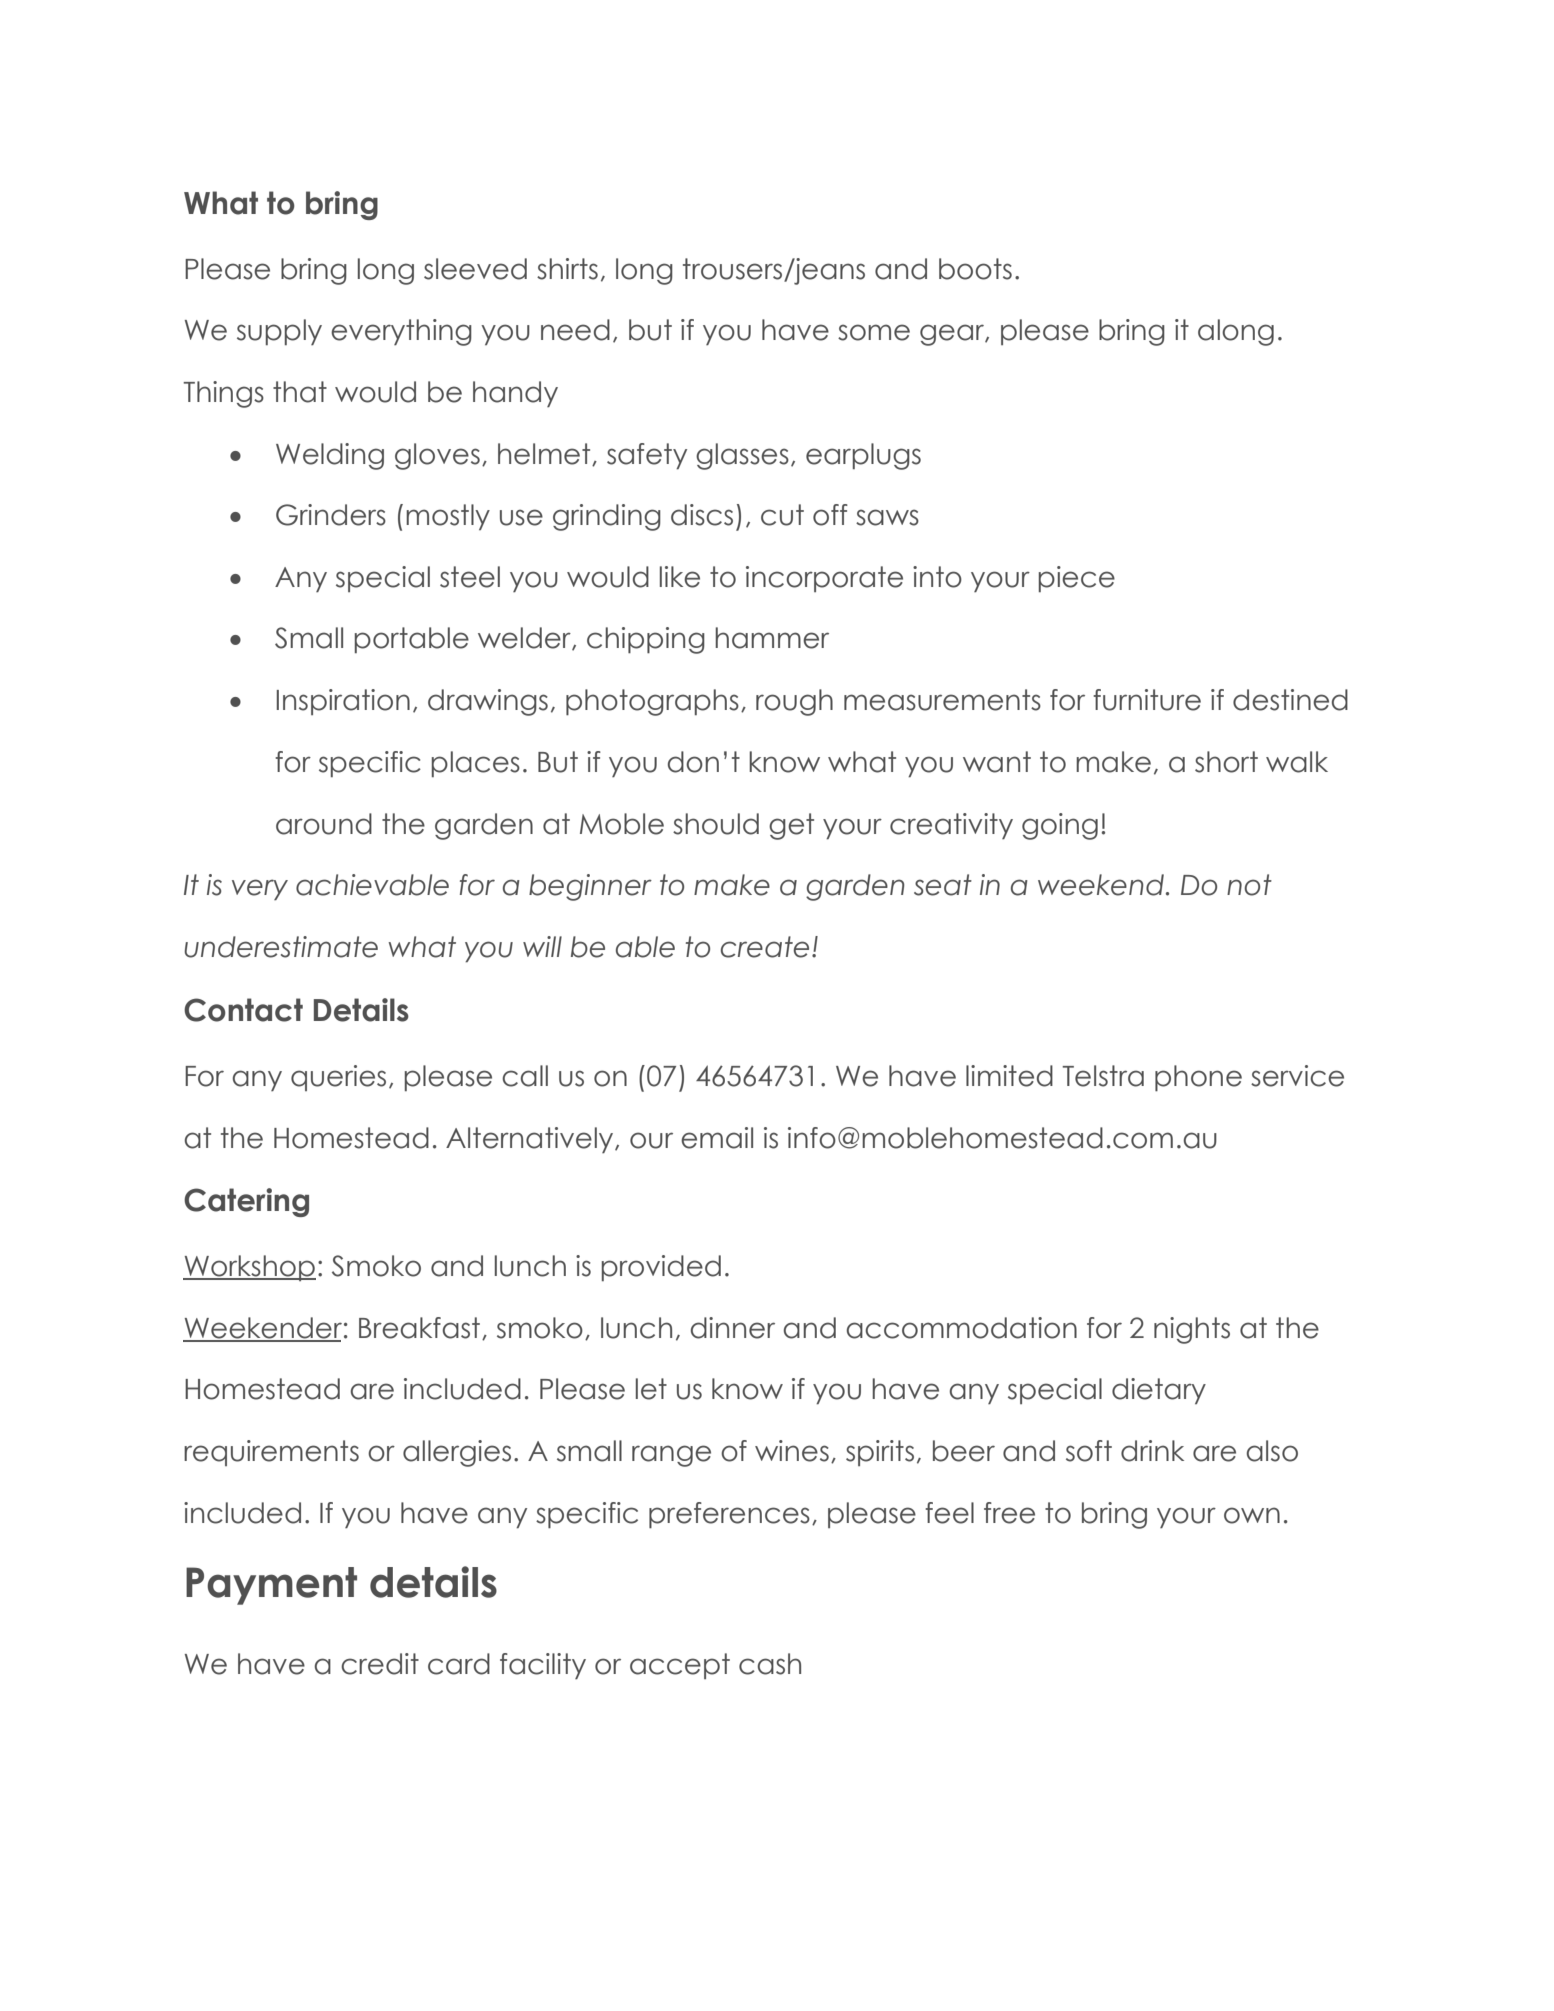  I want to click on underestimate, so click(281, 947).
